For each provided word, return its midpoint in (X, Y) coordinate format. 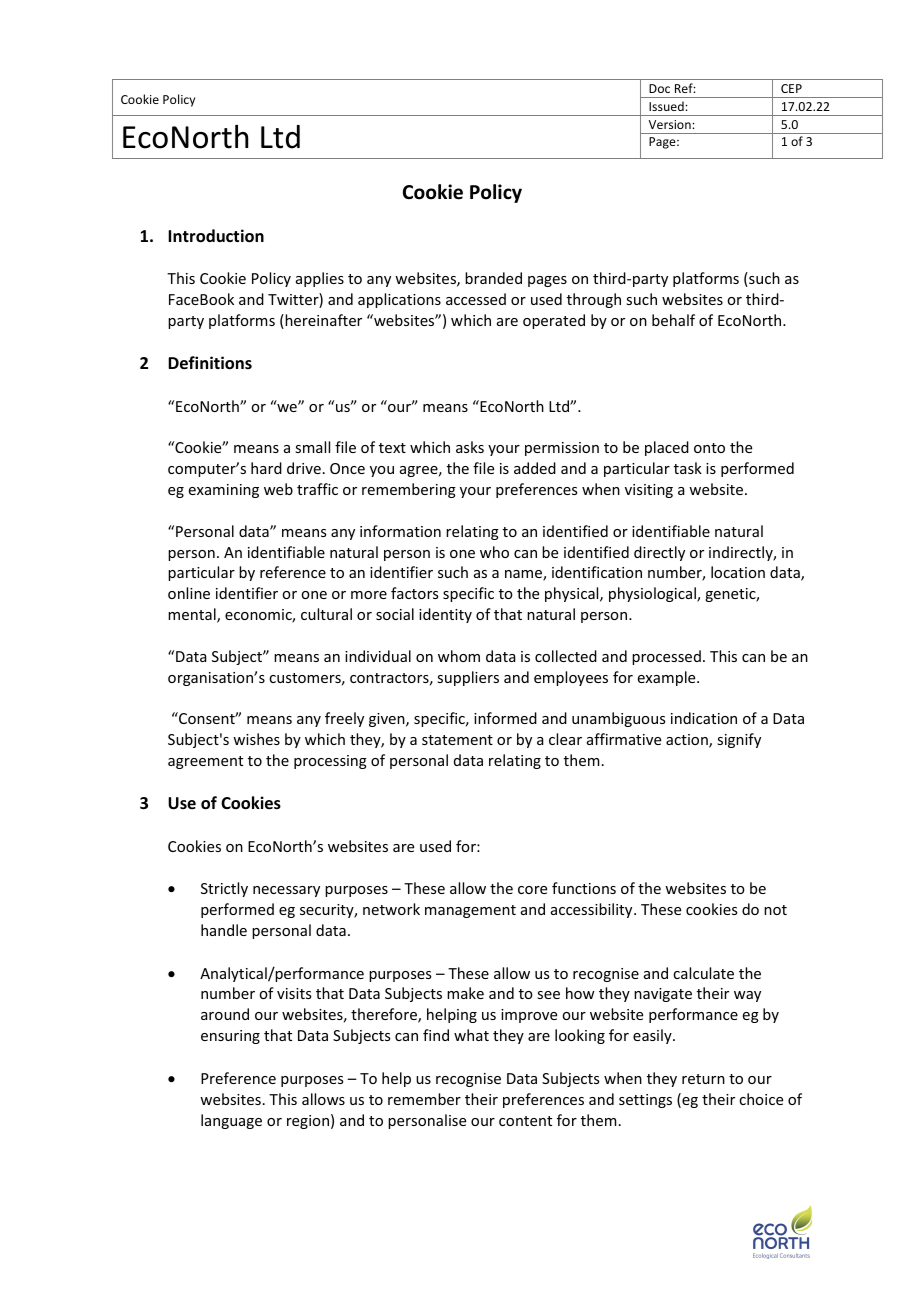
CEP (791, 88)
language (231, 1121)
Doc (659, 88)
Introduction (216, 236)
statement (457, 740)
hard (266, 468)
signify (739, 740)
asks (470, 447)
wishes (256, 739)
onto (709, 448)
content (525, 1121)
